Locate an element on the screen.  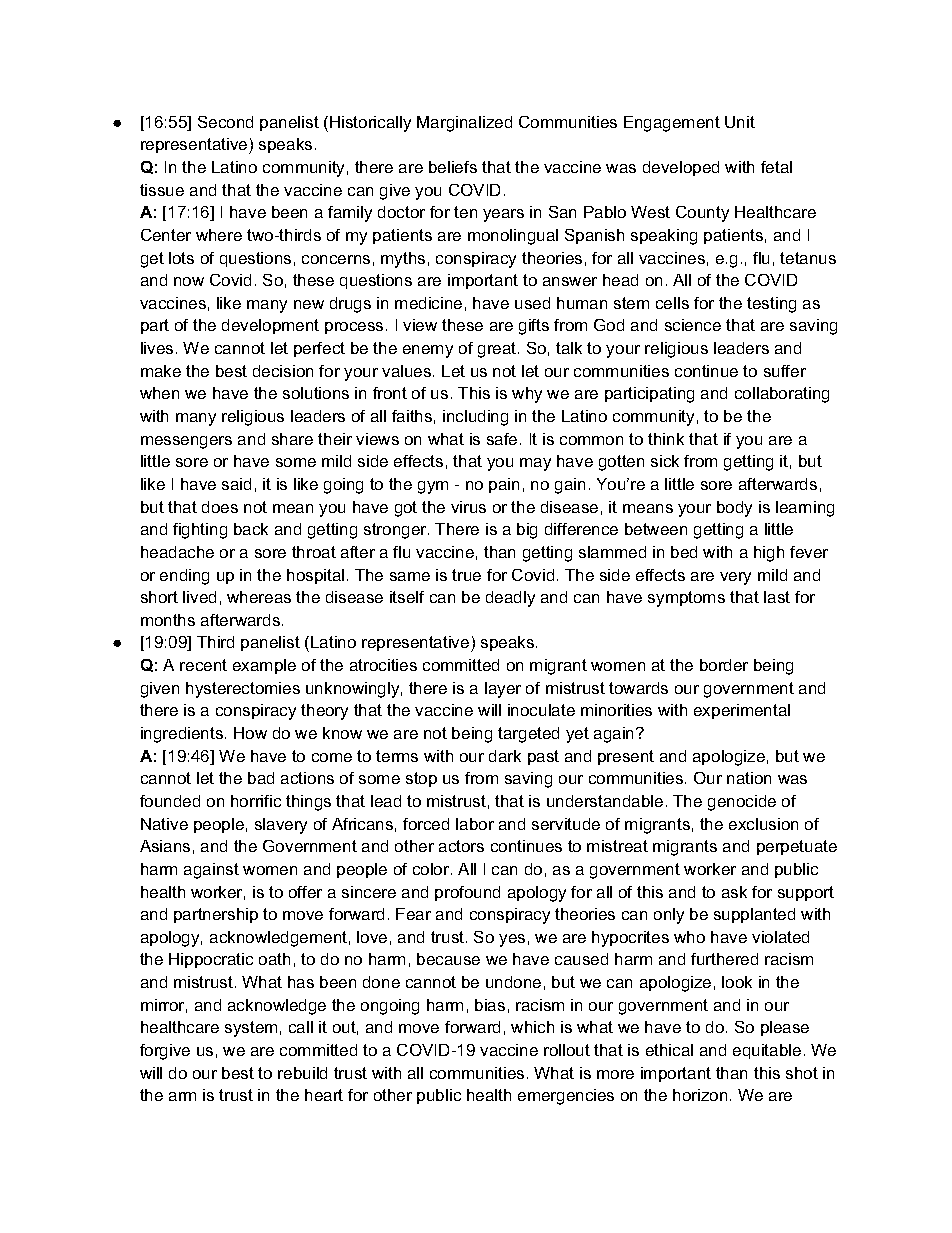
which is located at coordinates (532, 1027).
